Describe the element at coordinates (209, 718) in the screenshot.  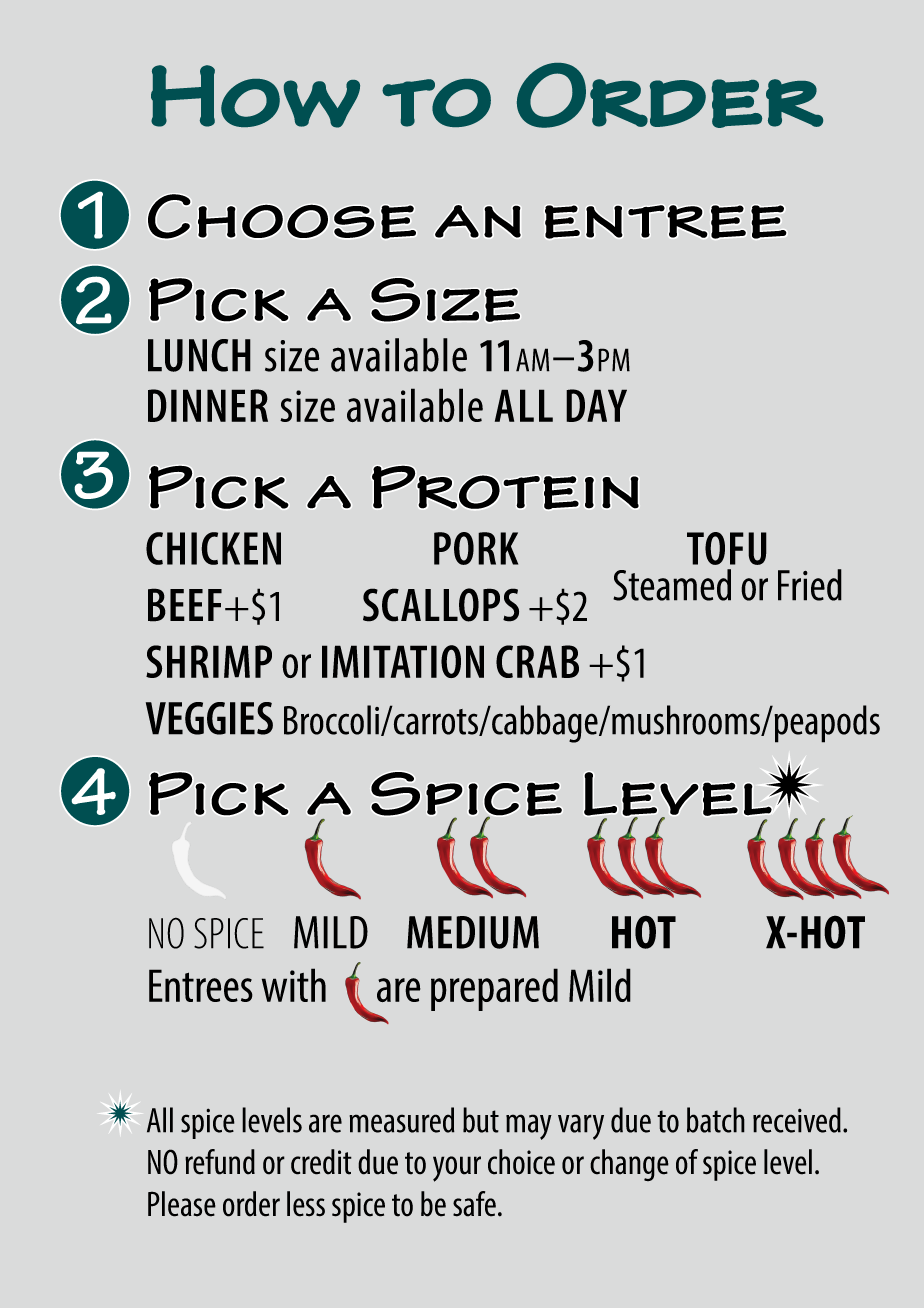
I see `VEGGIES` at that location.
